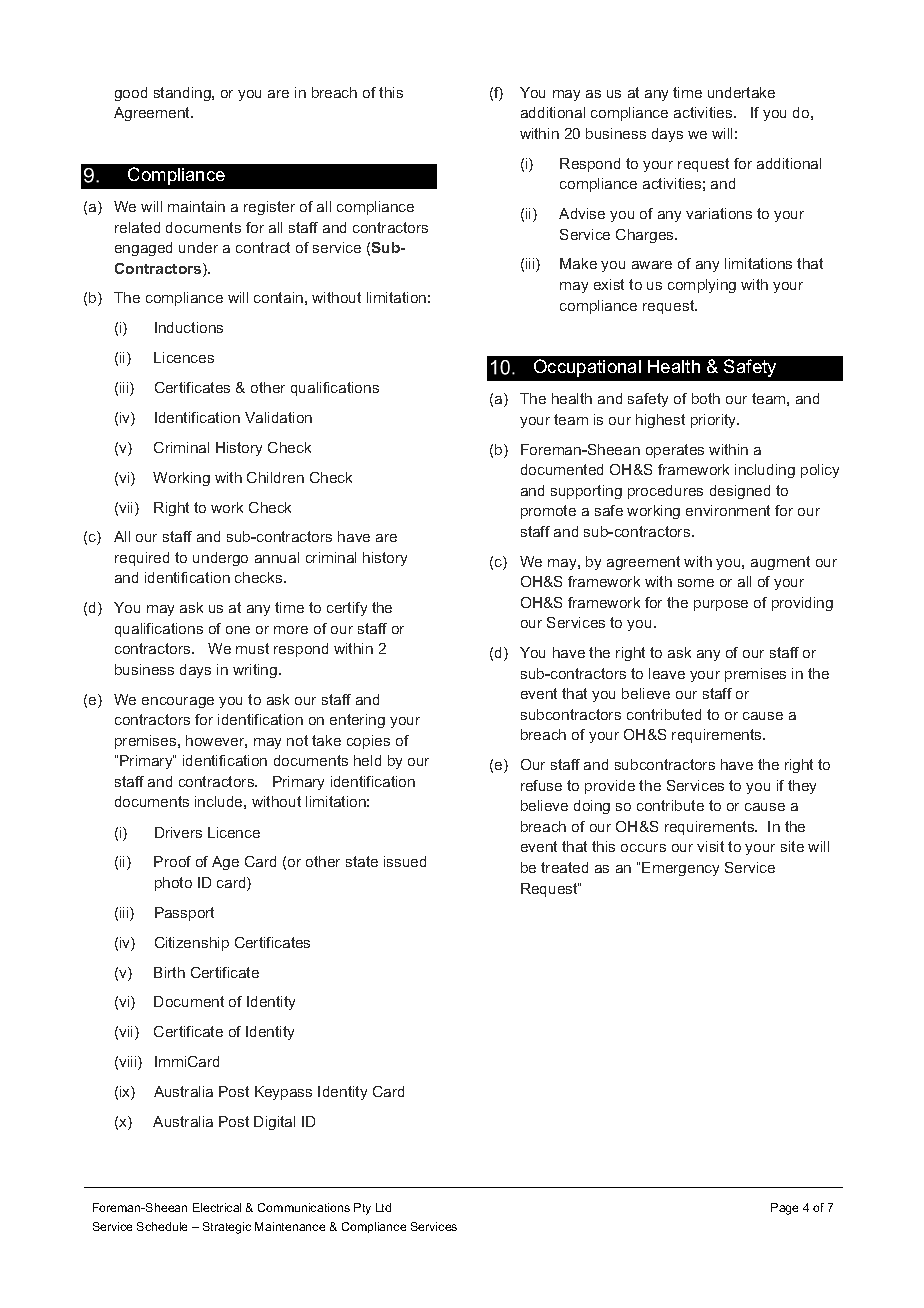 The image size is (924, 1308). I want to click on variations, so click(719, 213).
